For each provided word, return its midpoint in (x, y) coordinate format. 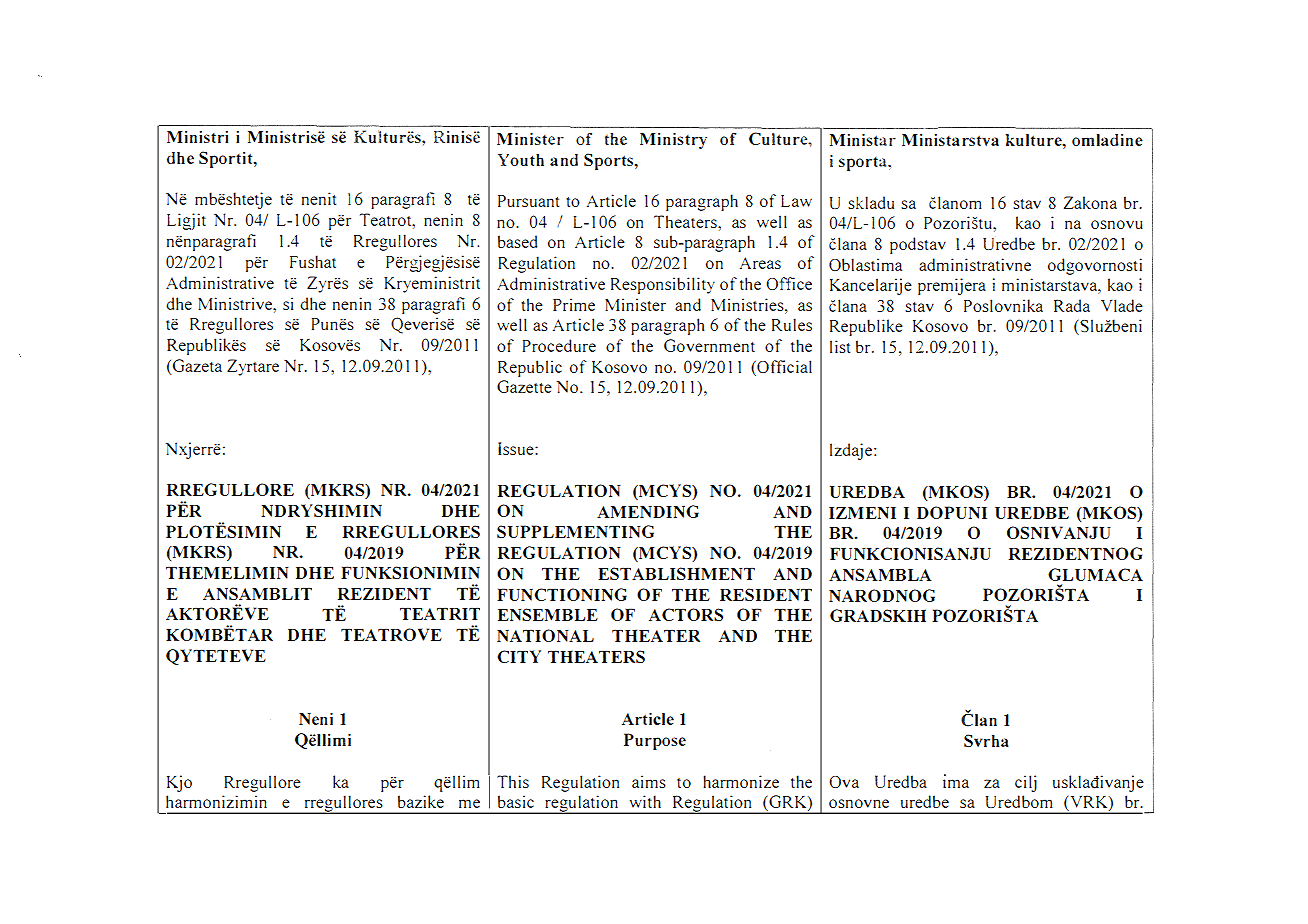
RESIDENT (766, 594)
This (513, 781)
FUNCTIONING (562, 594)
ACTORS (686, 614)
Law (796, 201)
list (840, 346)
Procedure (559, 345)
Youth (521, 159)
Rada (1072, 305)
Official (783, 367)
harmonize (741, 781)
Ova (844, 782)
